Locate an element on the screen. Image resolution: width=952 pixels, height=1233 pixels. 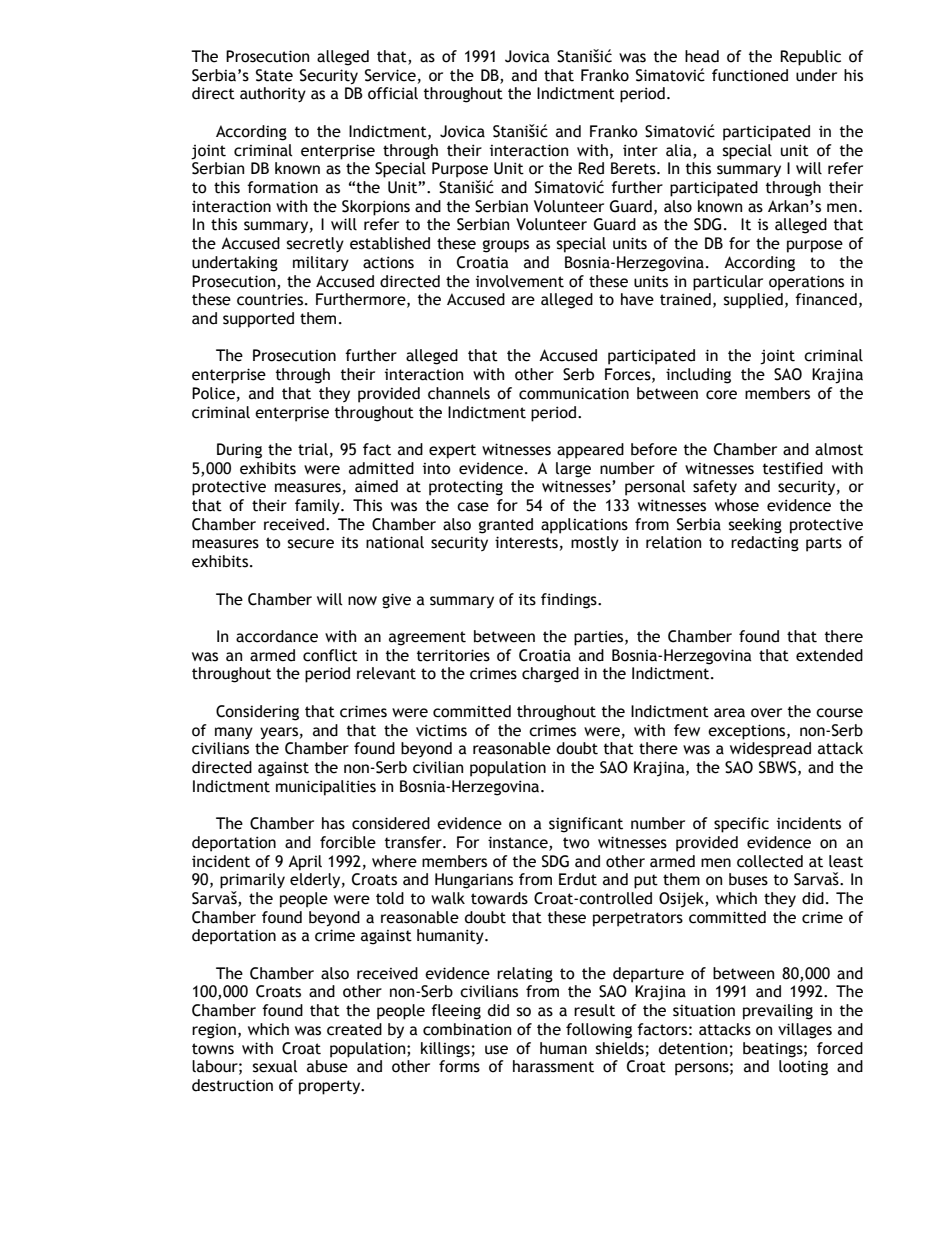
functioned is located at coordinates (750, 75).
